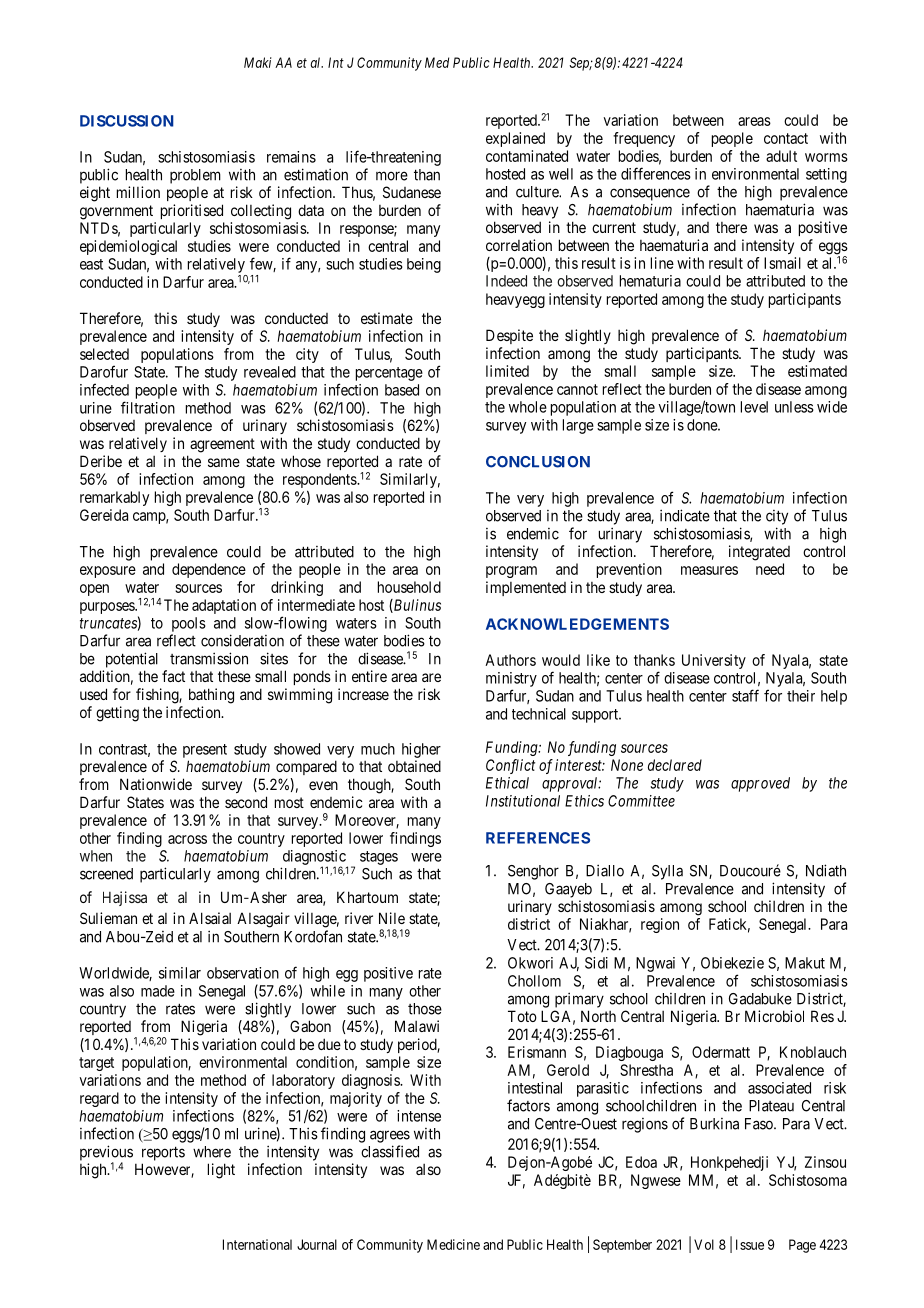  Describe the element at coordinates (163, 1153) in the screenshot. I see `reports` at that location.
